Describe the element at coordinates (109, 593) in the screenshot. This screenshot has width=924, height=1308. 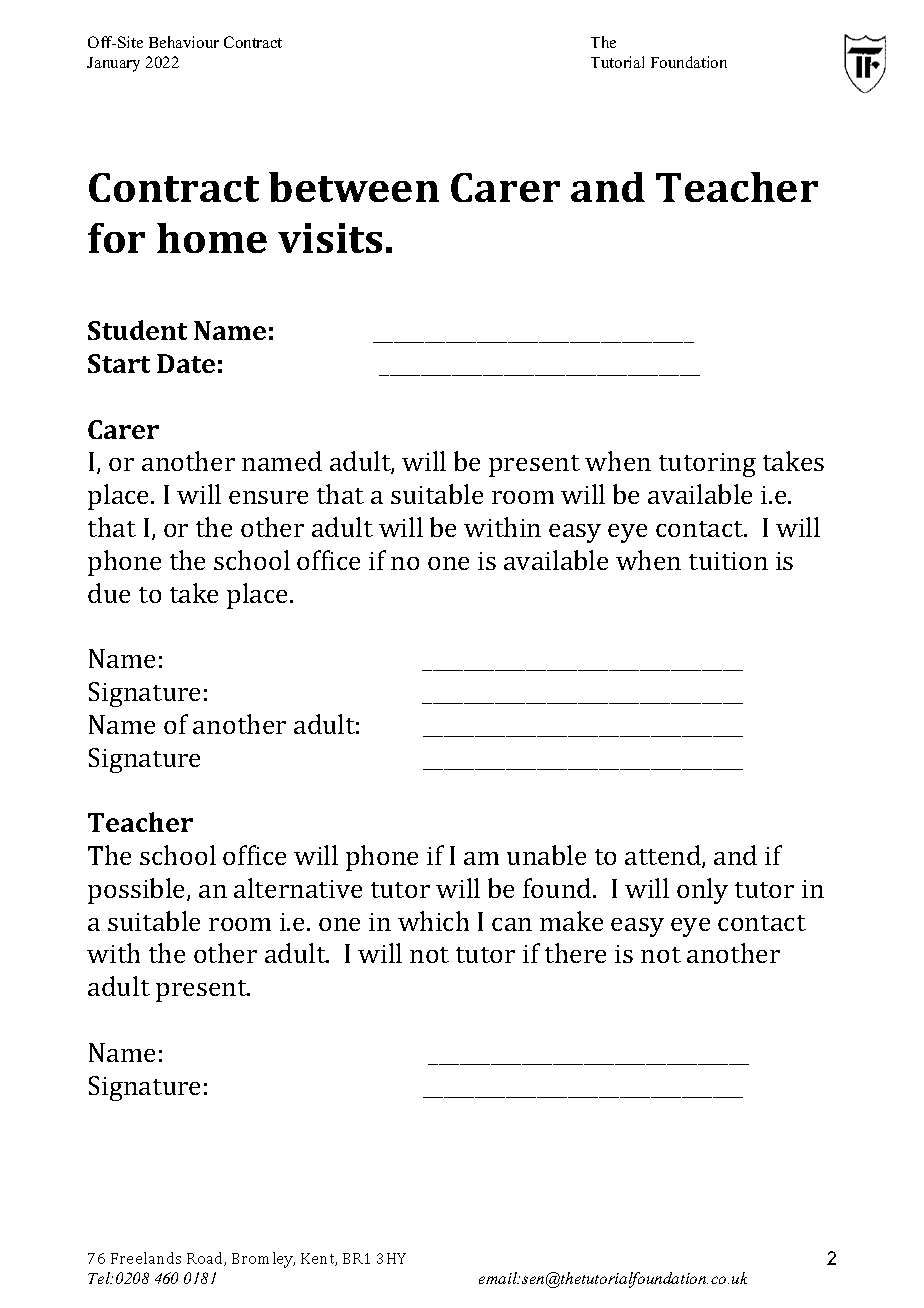
I see `due` at that location.
